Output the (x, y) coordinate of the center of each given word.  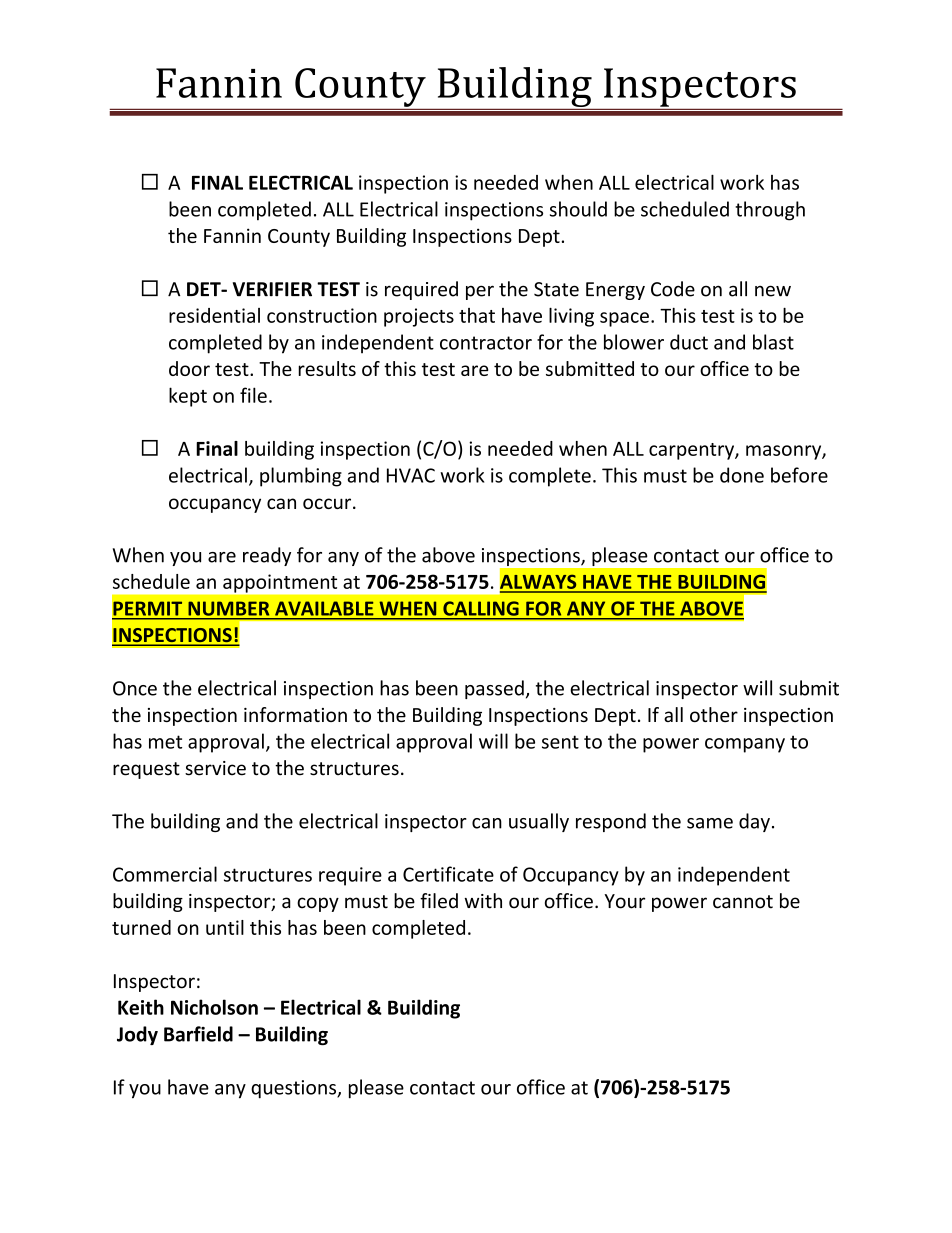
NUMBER (229, 609)
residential (214, 315)
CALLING (480, 608)
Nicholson (214, 1007)
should (578, 209)
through (770, 211)
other (714, 714)
